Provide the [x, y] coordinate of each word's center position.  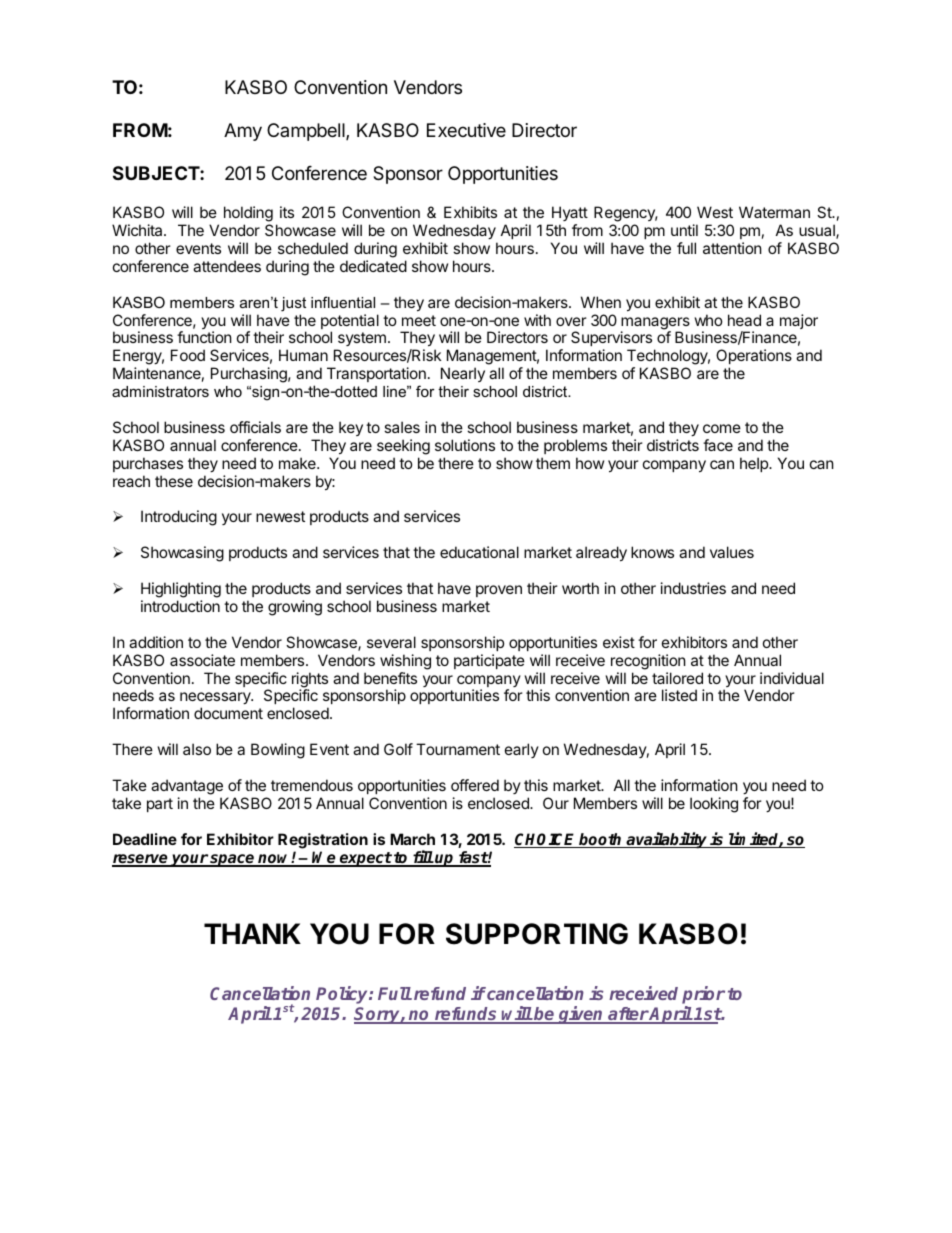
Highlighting [181, 590]
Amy [243, 132]
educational [479, 552]
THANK [252, 933]
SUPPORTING [537, 934]
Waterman [774, 212]
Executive [466, 130]
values [732, 552]
